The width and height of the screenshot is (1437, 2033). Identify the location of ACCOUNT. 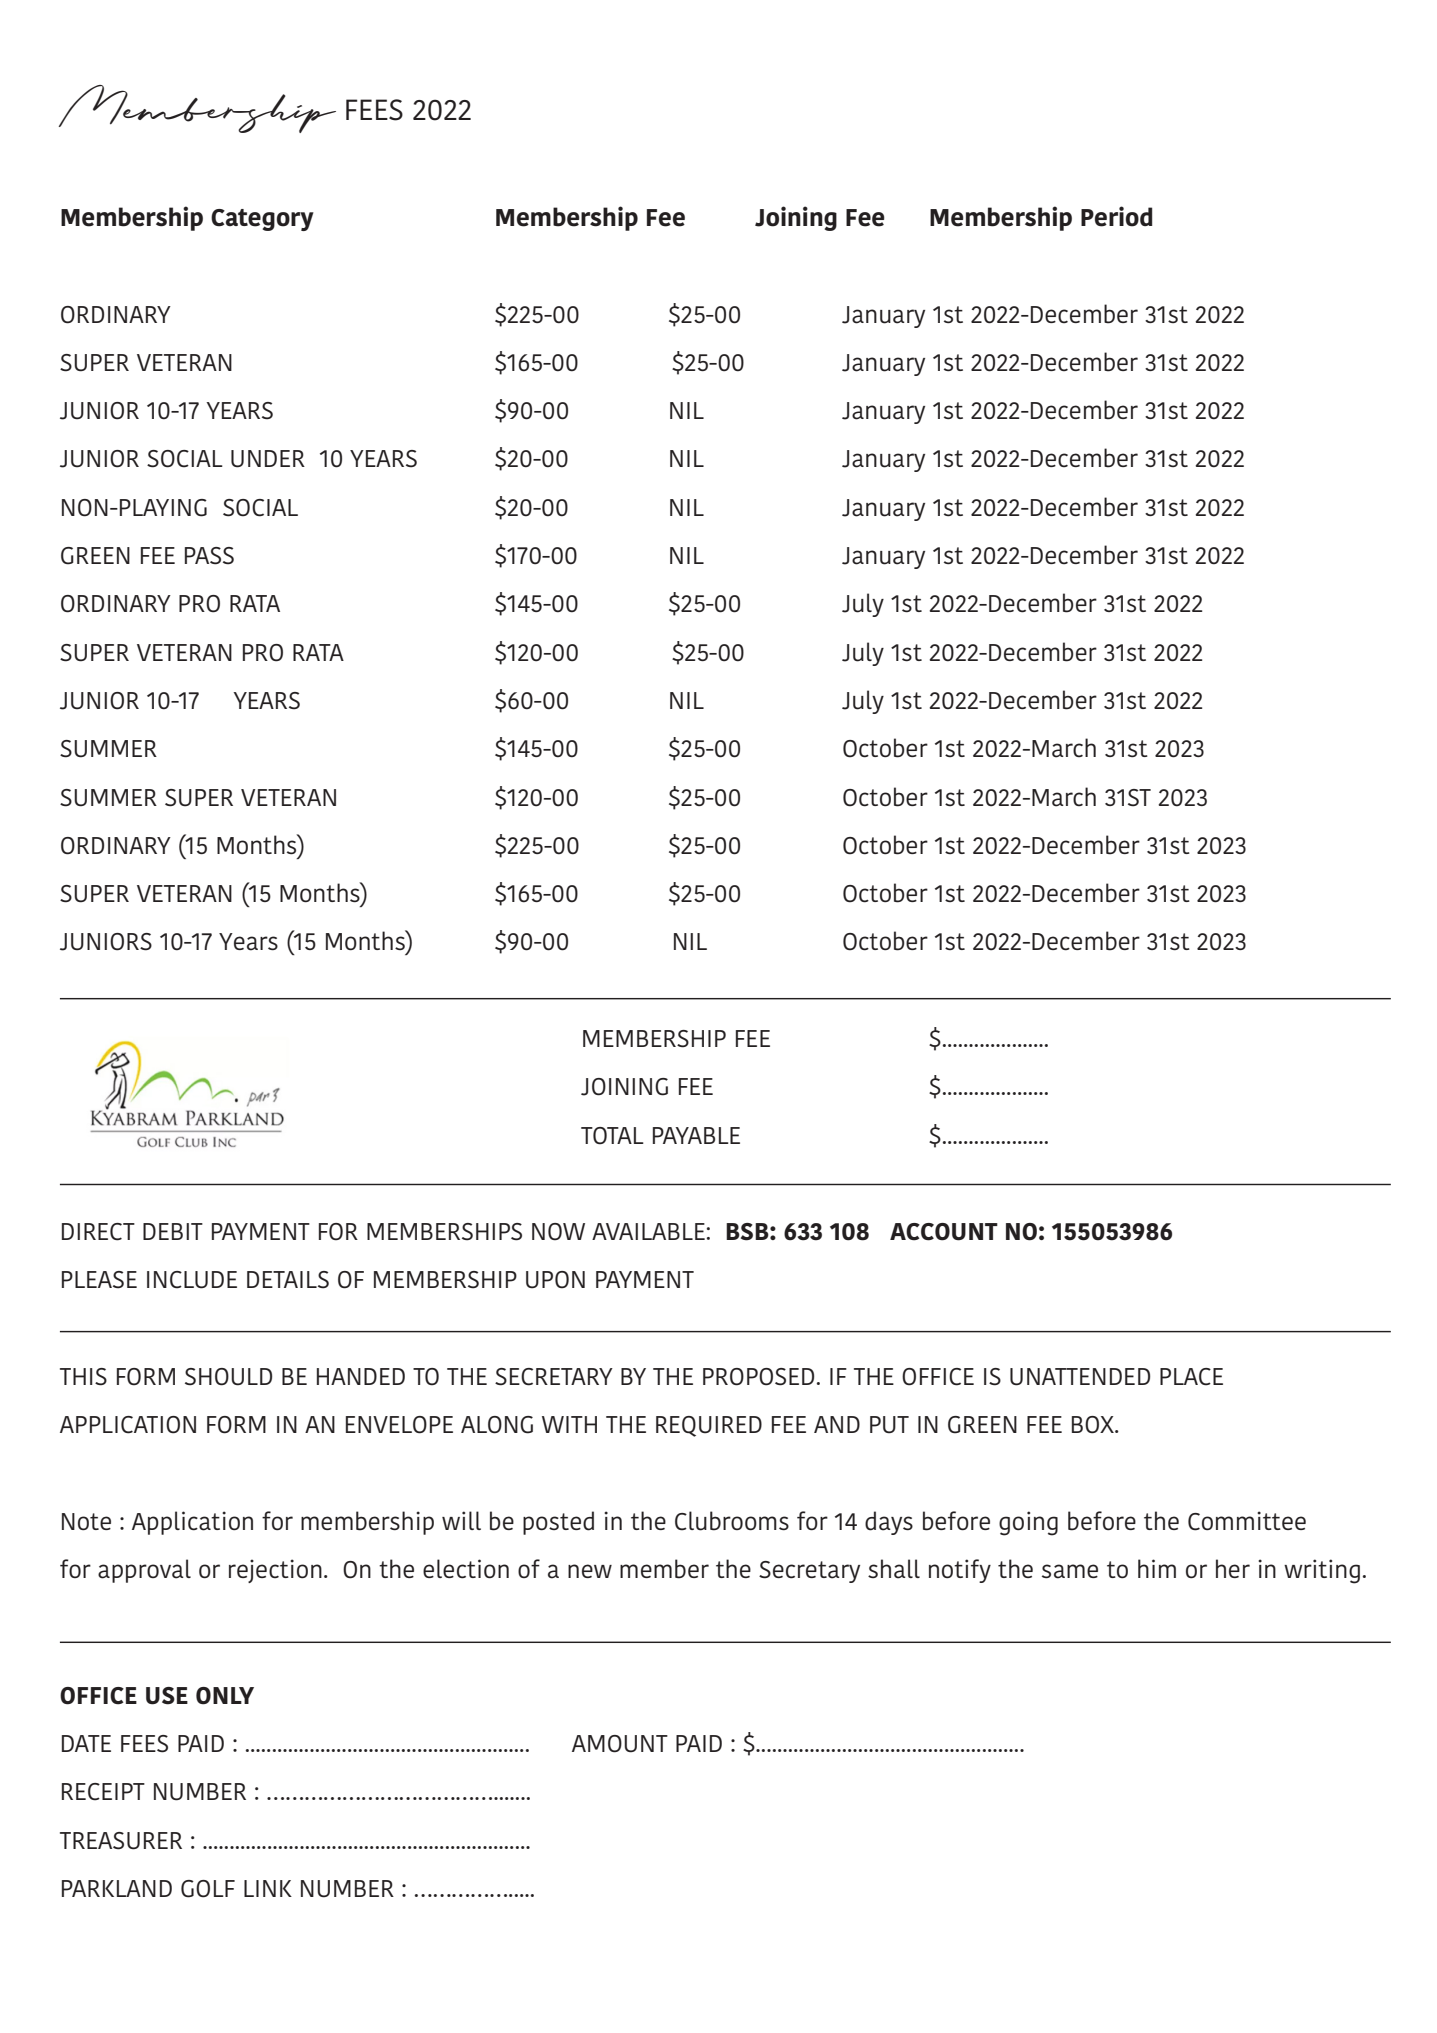
(944, 1232).
